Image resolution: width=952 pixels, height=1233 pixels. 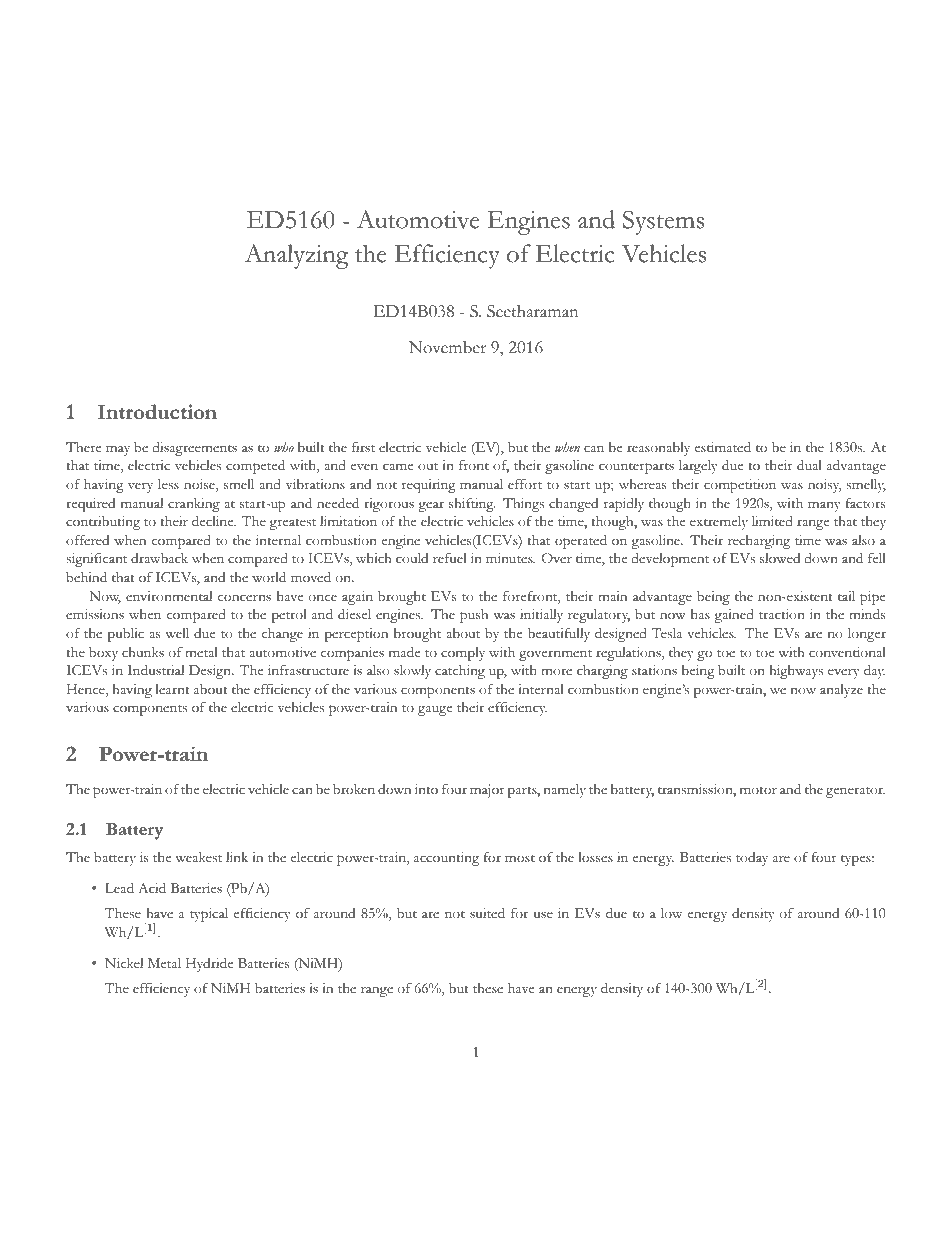 What do you see at coordinates (841, 691) in the screenshot?
I see `analyze` at bounding box center [841, 691].
